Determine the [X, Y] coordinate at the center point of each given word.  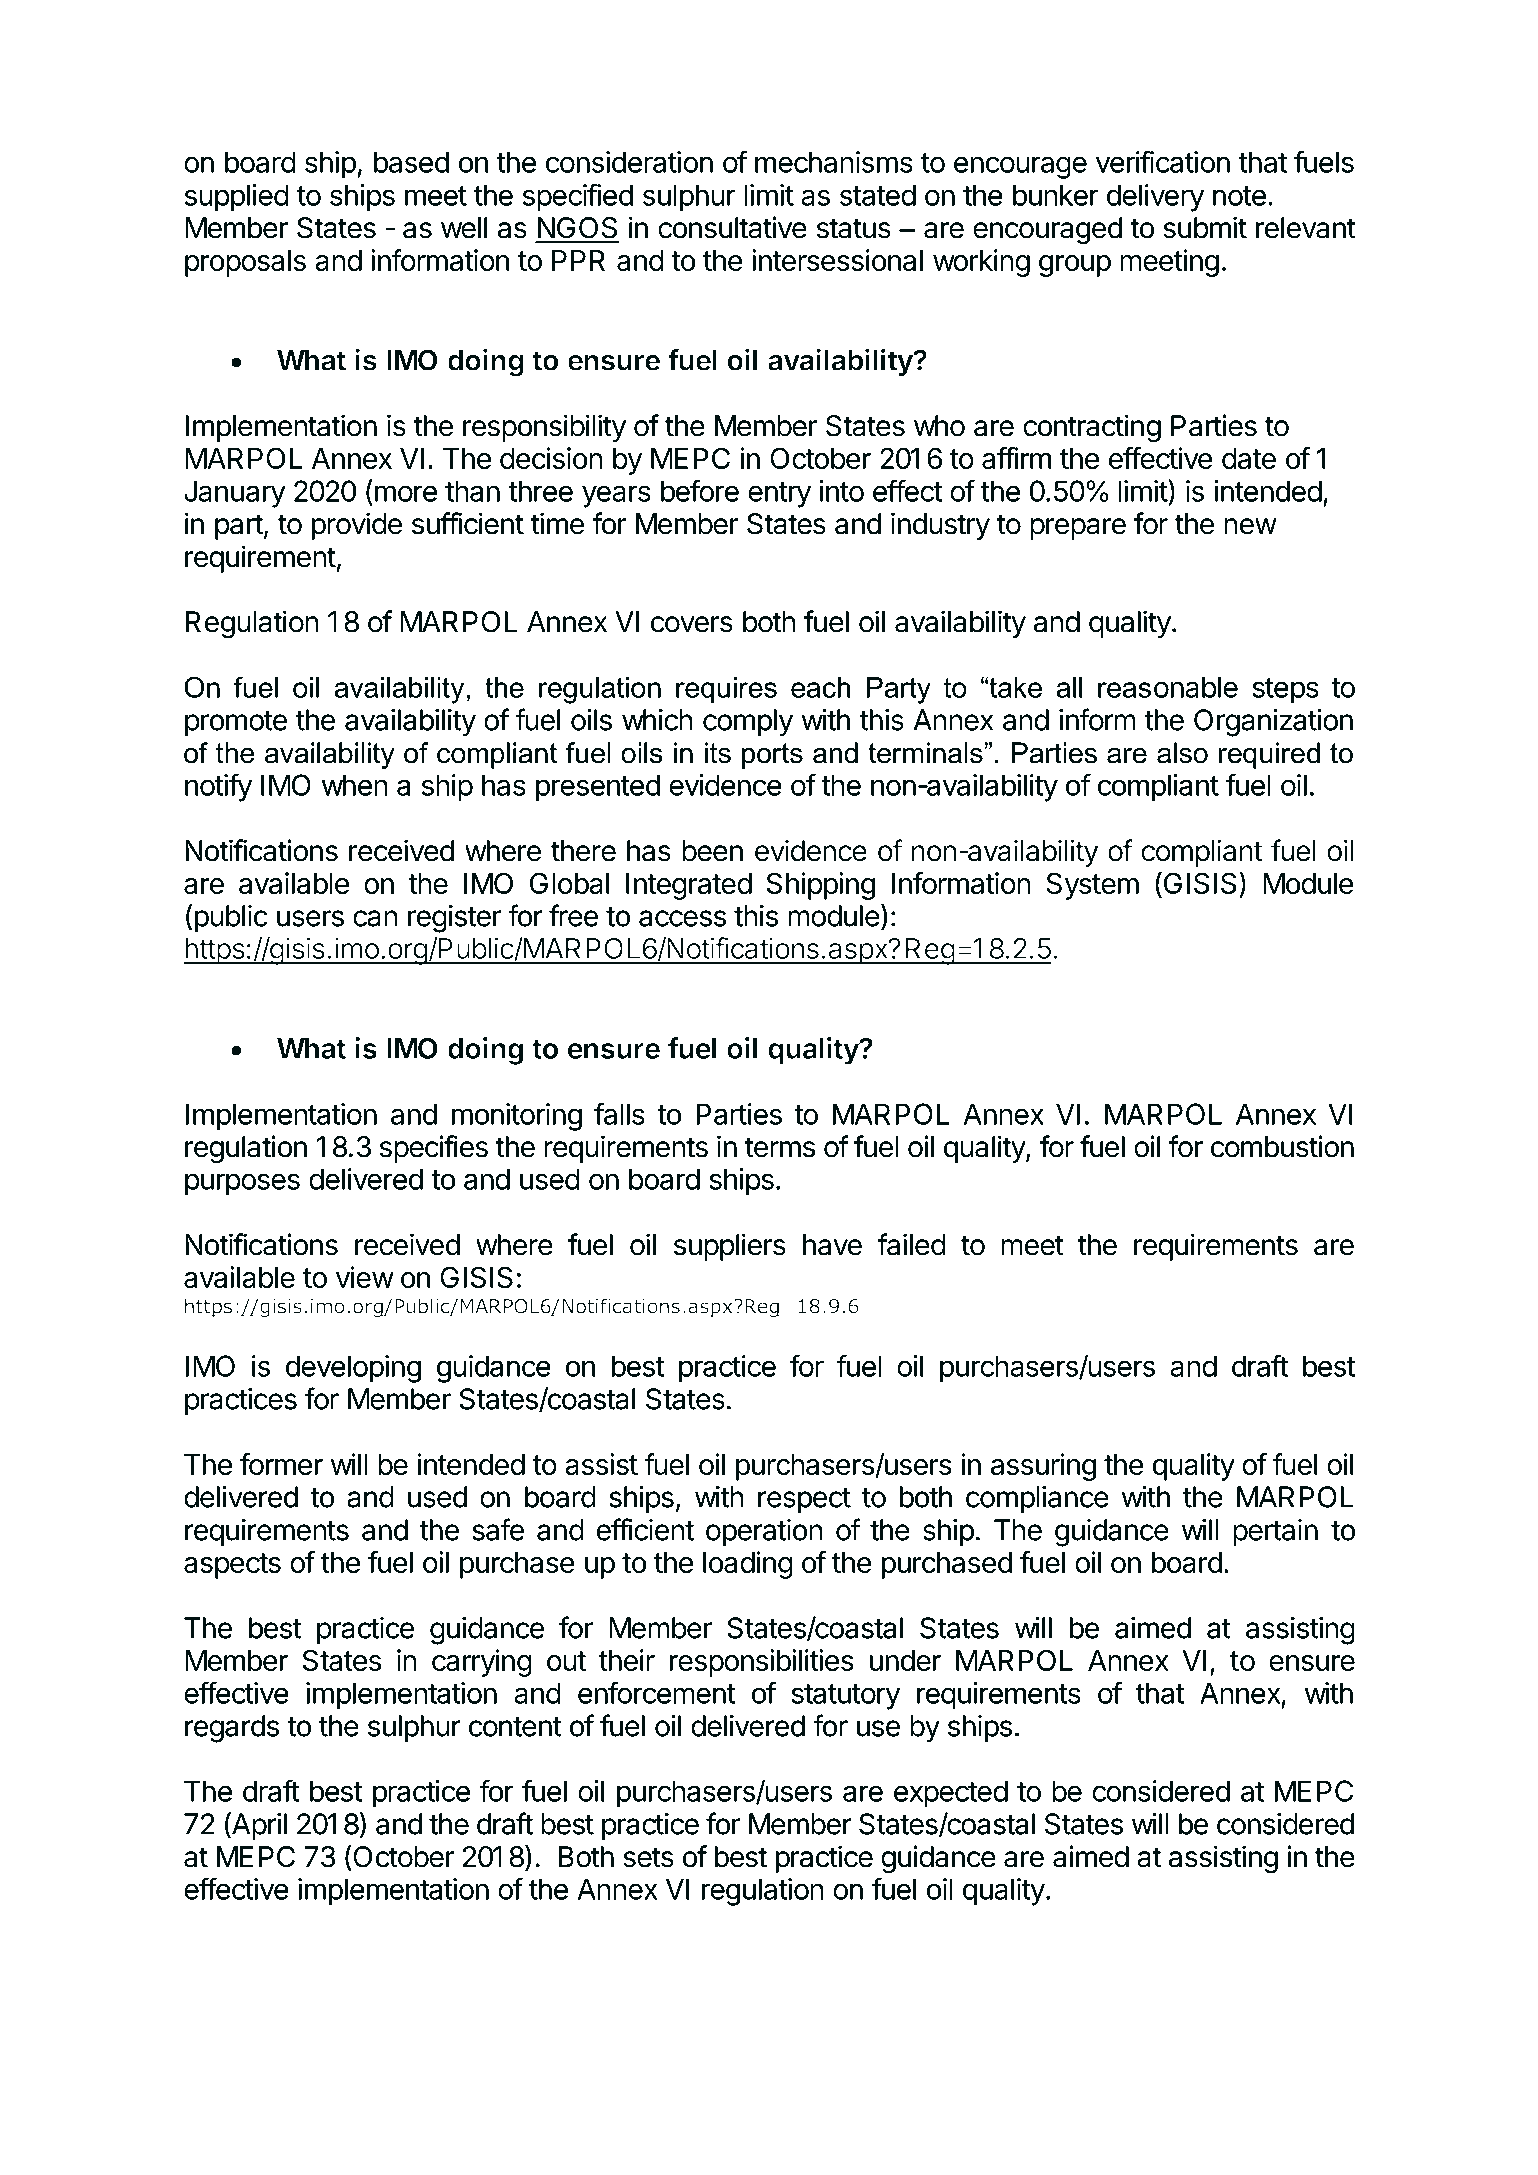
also [1182, 753]
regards [232, 1729]
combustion [1282, 1146]
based [411, 162]
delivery [1155, 198]
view [365, 1277]
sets [648, 1857]
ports [772, 756]
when [355, 785]
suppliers [730, 1247]
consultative [732, 227]
